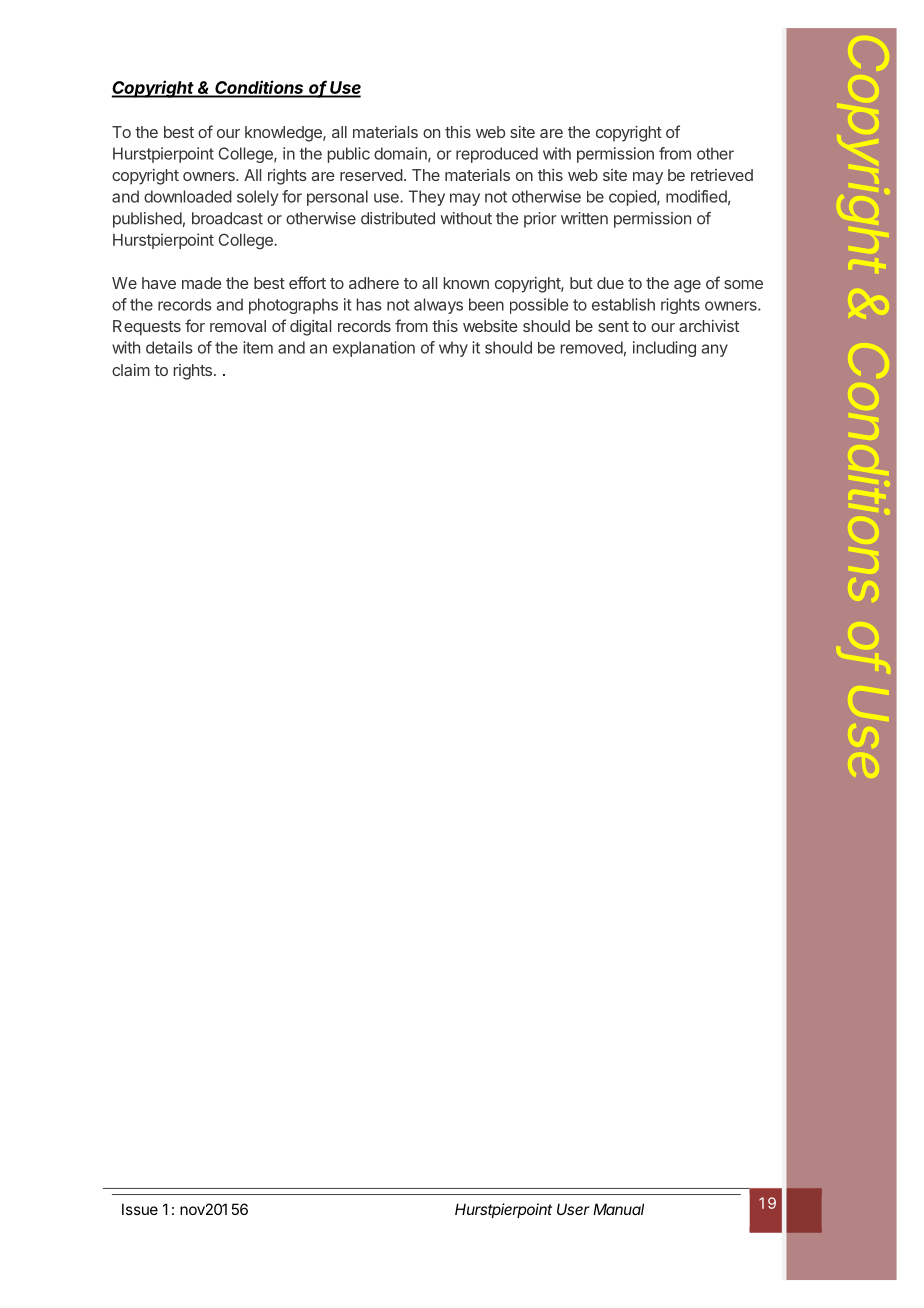 The height and width of the page is (1308, 924). Describe the element at coordinates (258, 347) in the page. I see `item` at that location.
